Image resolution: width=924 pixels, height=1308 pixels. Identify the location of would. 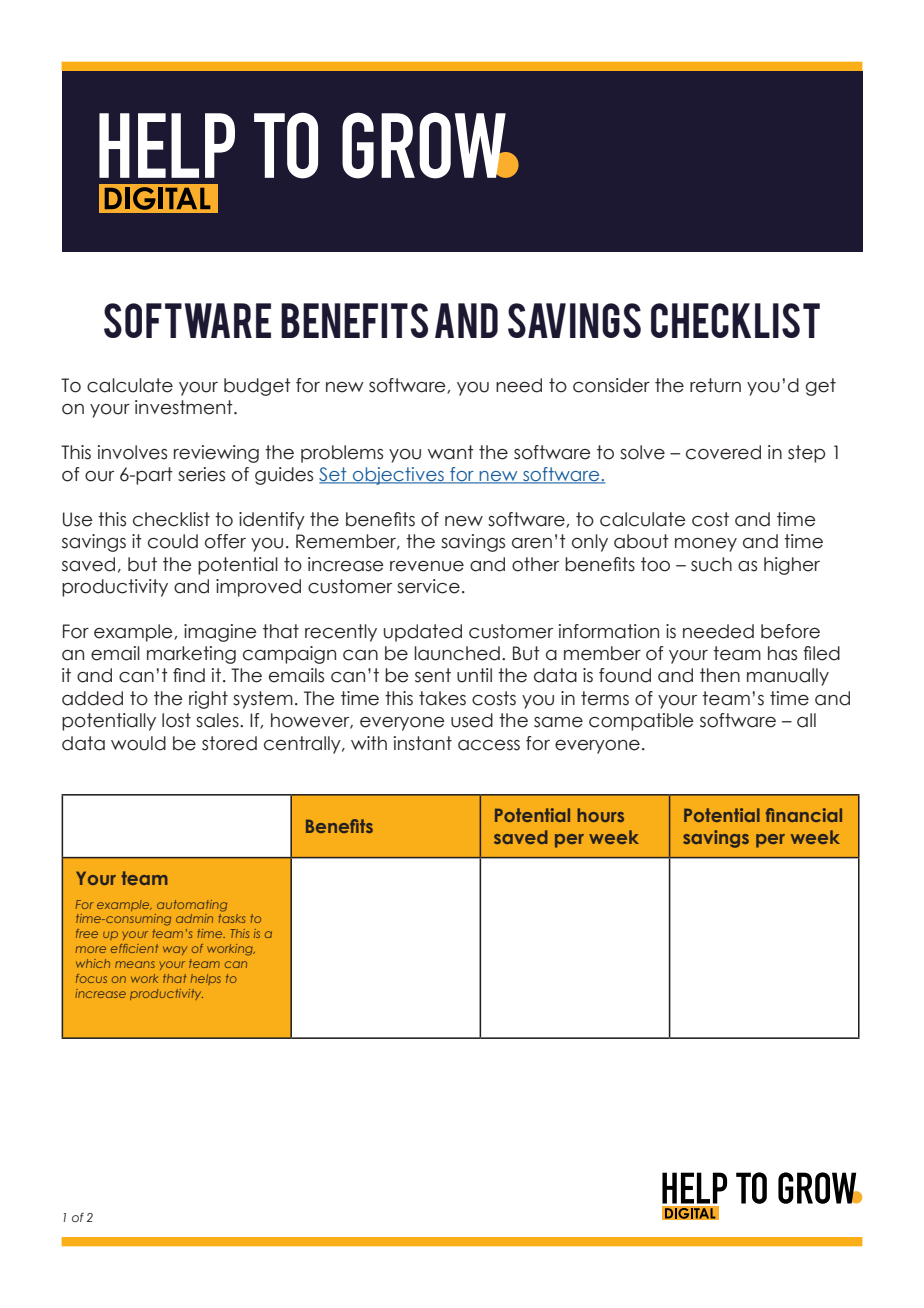
(138, 743).
